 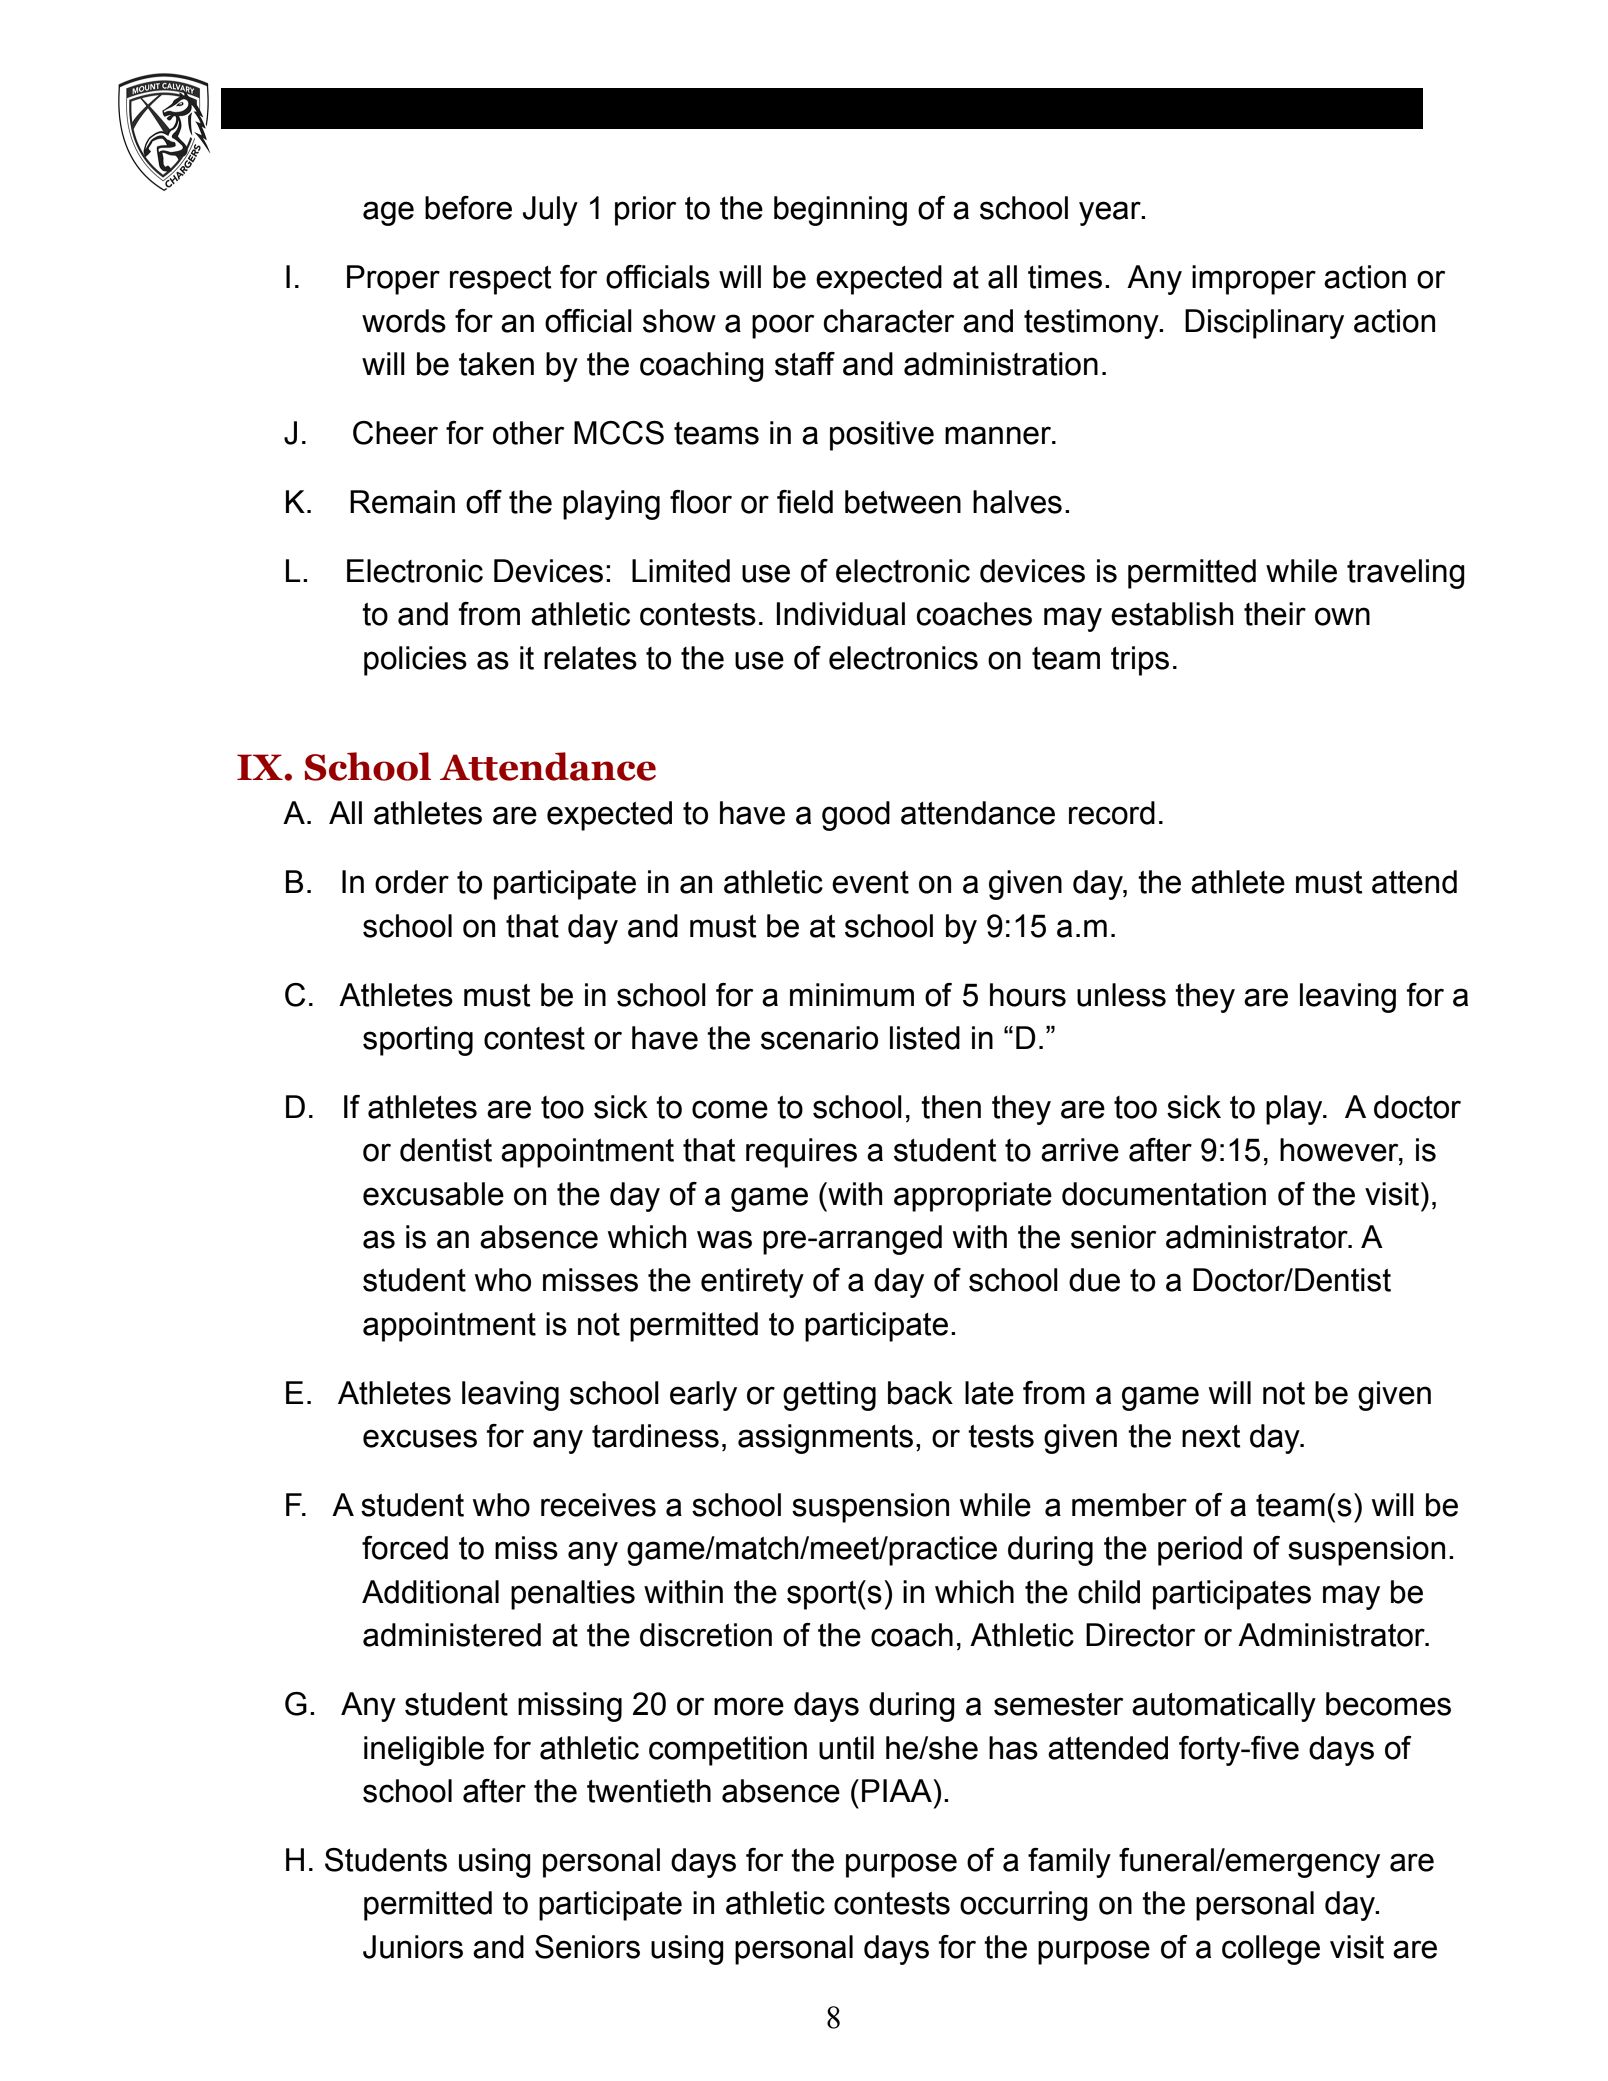 What do you see at coordinates (1112, 813) in the image?
I see `record` at bounding box center [1112, 813].
